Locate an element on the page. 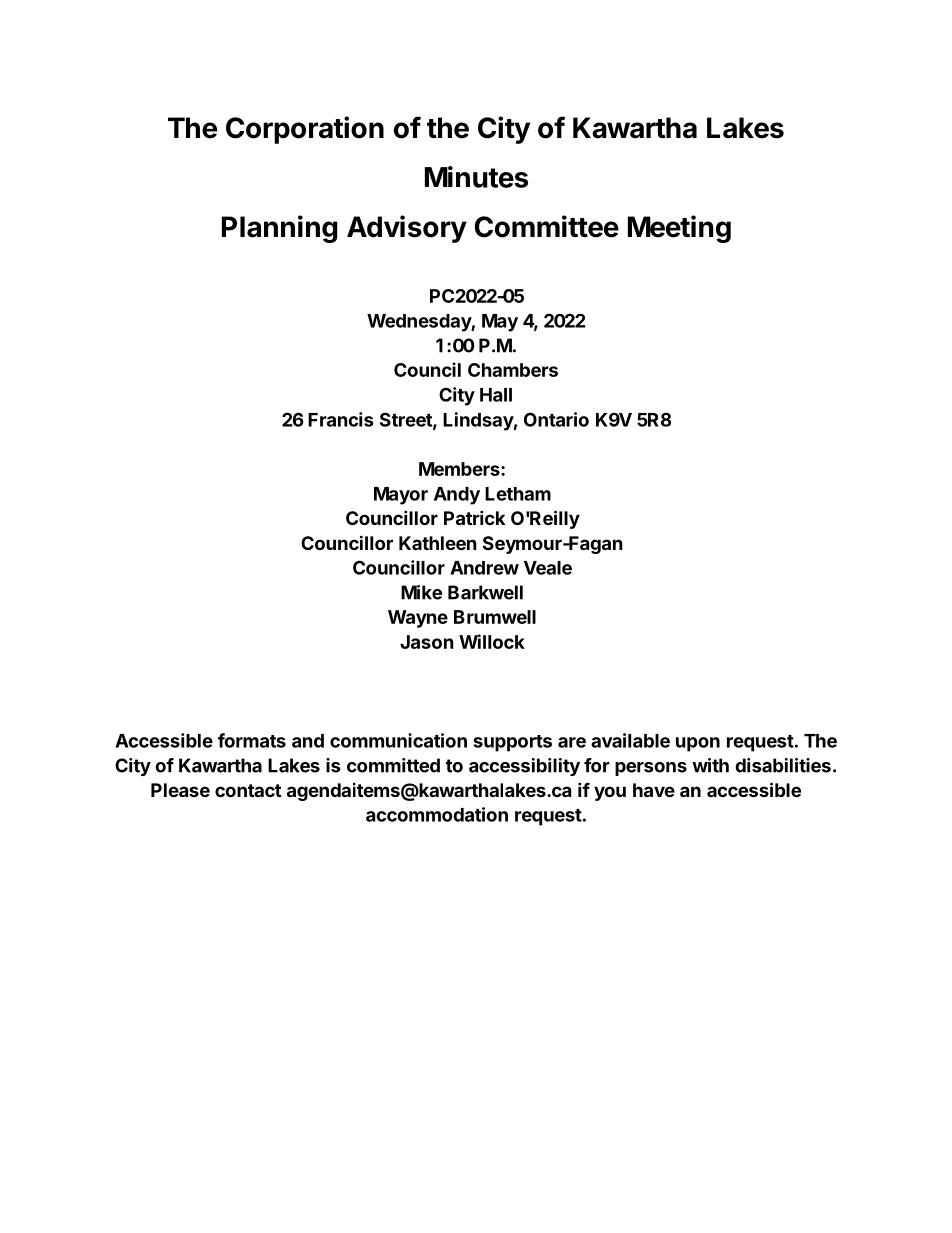 Image resolution: width=952 pixels, height=1233 pixels. Veale is located at coordinates (548, 568).
